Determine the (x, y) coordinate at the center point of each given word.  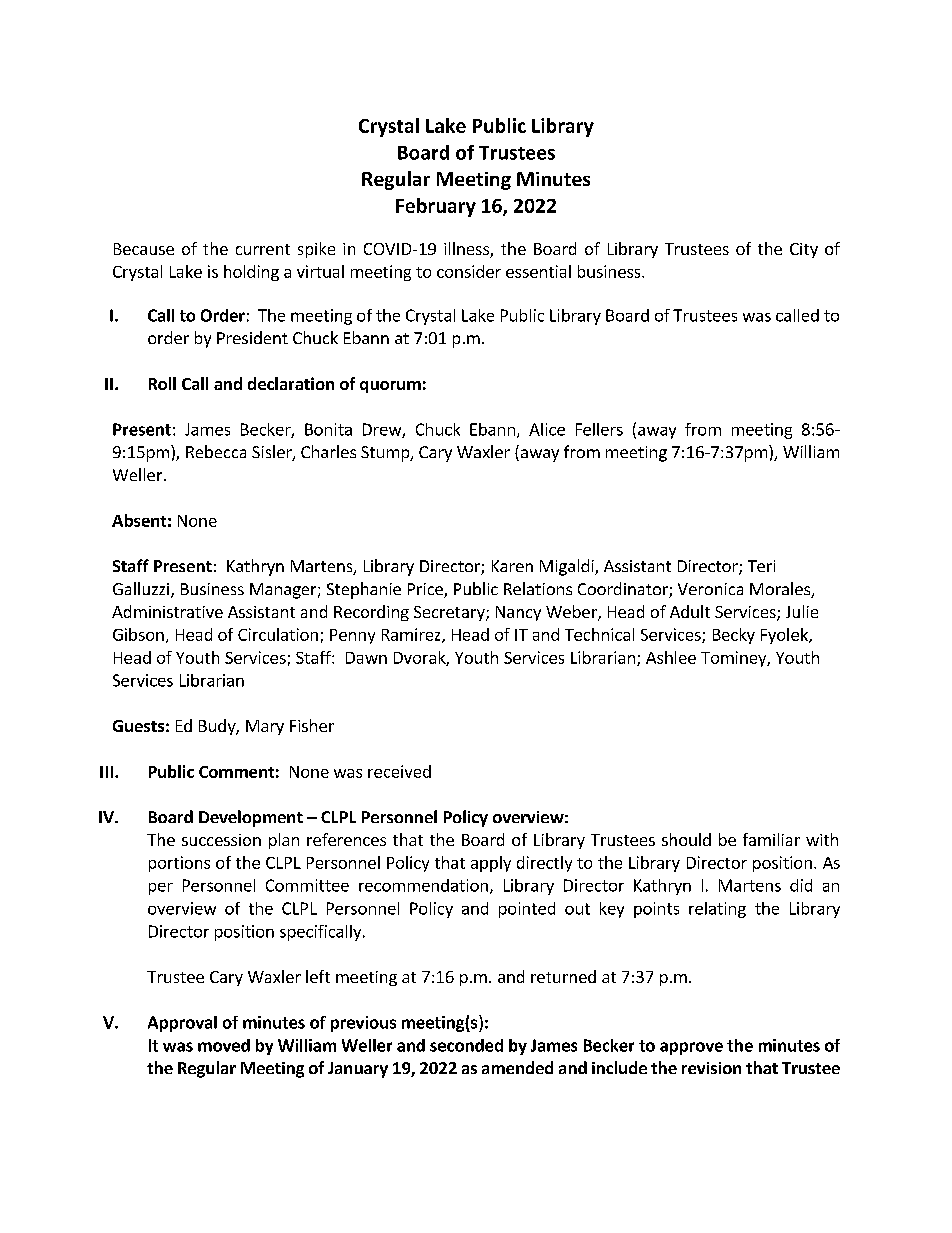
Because (144, 249)
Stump (386, 454)
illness (467, 250)
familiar (771, 839)
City (804, 250)
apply (491, 864)
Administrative (167, 611)
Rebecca (216, 451)
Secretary (450, 613)
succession (221, 840)
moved (224, 1045)
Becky (734, 636)
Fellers (599, 429)
